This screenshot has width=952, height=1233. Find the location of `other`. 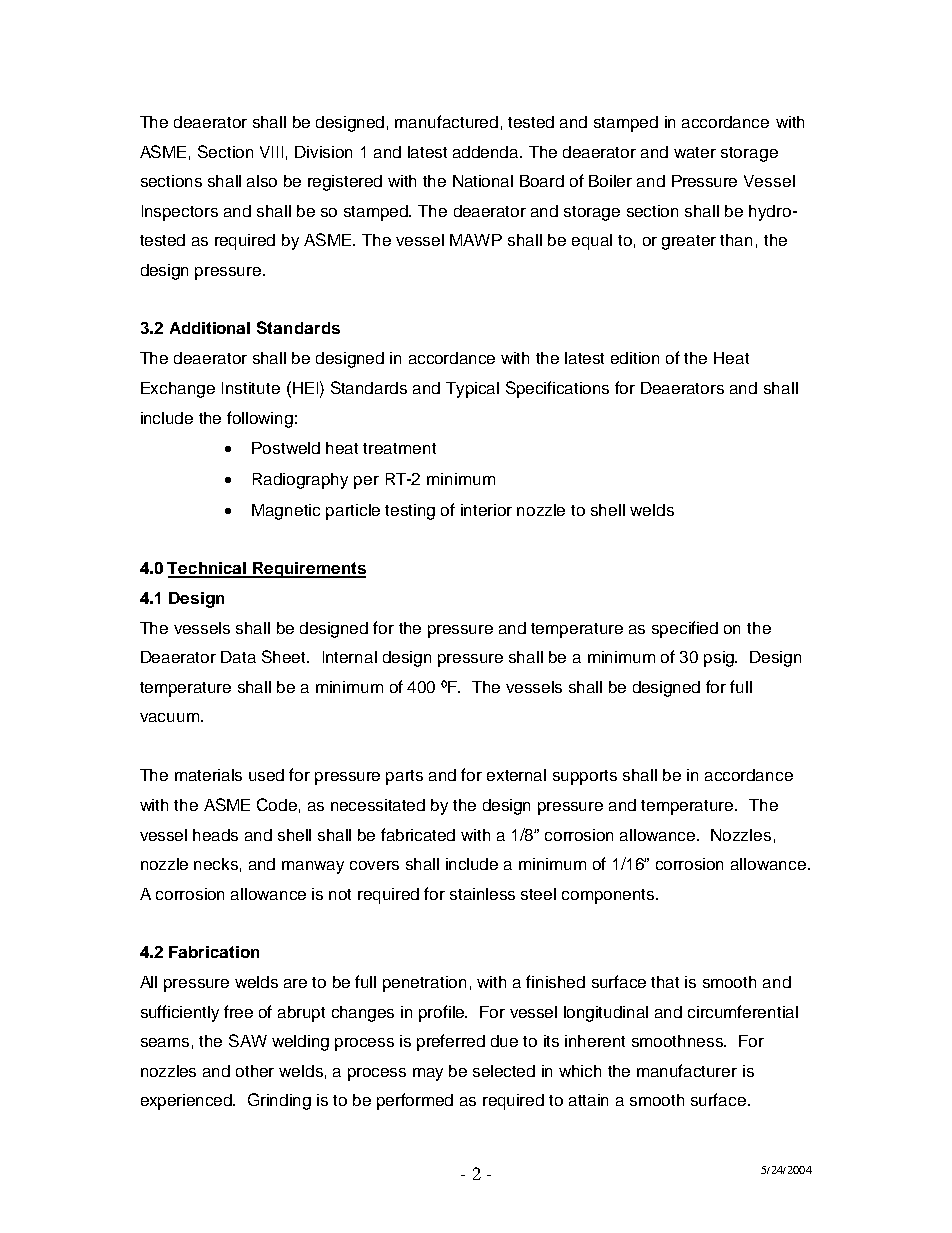

other is located at coordinates (255, 1071).
